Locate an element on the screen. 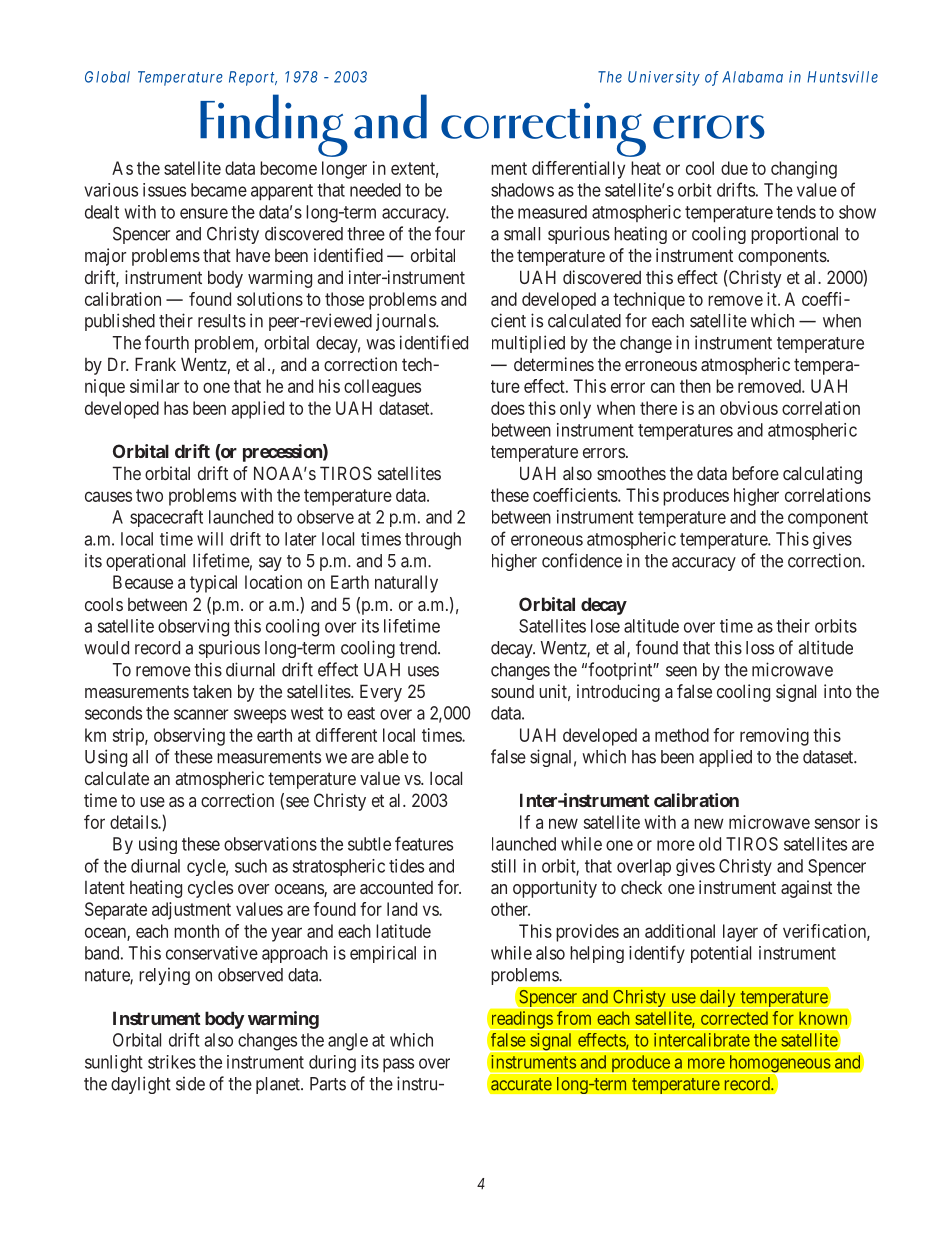 The height and width of the screenshot is (1233, 952). Finding is located at coordinates (274, 125).
